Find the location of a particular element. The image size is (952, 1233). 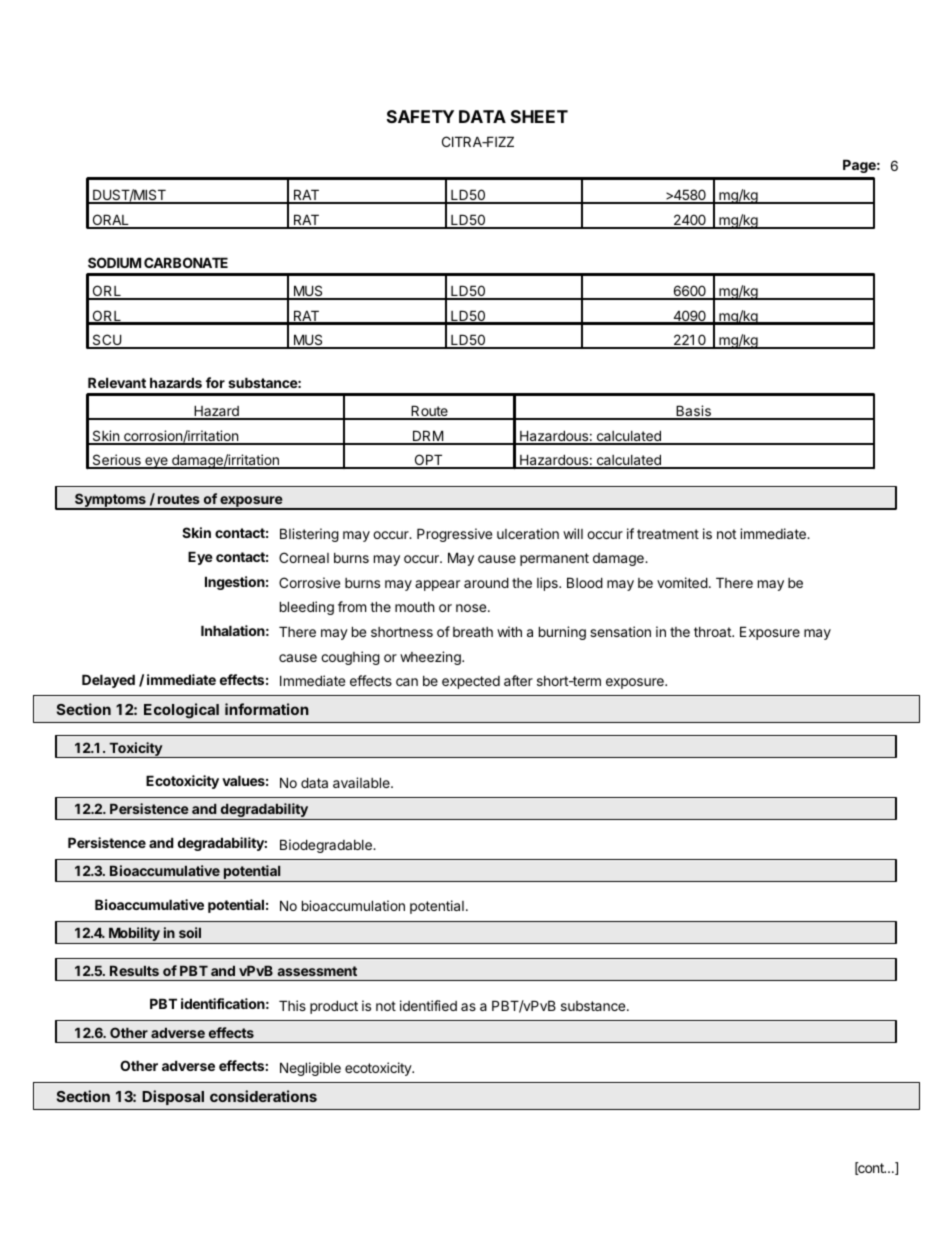

identified is located at coordinates (428, 1005).
